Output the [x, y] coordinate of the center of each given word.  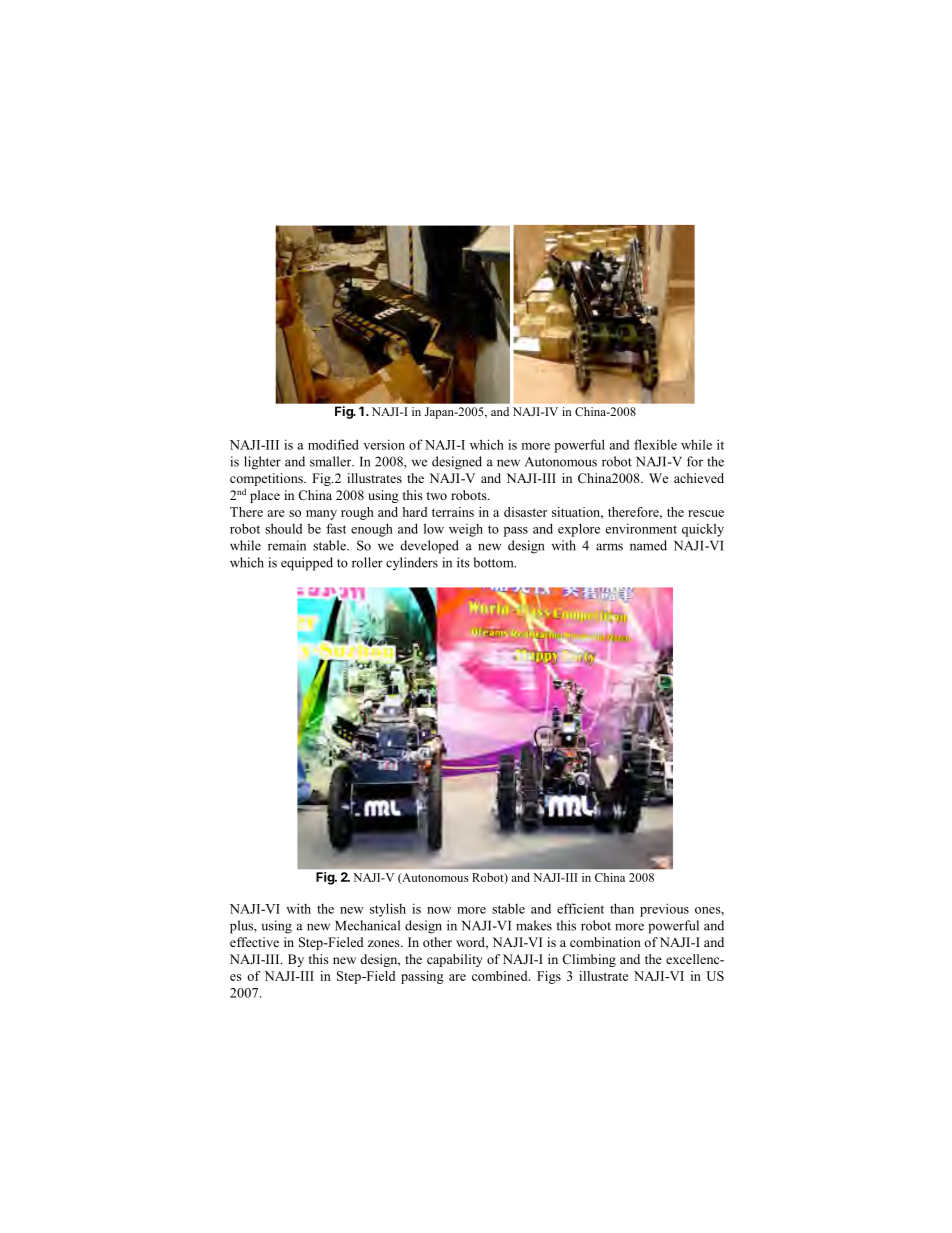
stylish [388, 910]
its [463, 562]
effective [254, 942]
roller [367, 562]
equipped [307, 564]
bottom [494, 562]
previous [664, 910]
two [437, 496]
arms [609, 547]
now [439, 910]
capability [455, 960]
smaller [332, 461]
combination [605, 942]
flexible [655, 444]
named [648, 545]
